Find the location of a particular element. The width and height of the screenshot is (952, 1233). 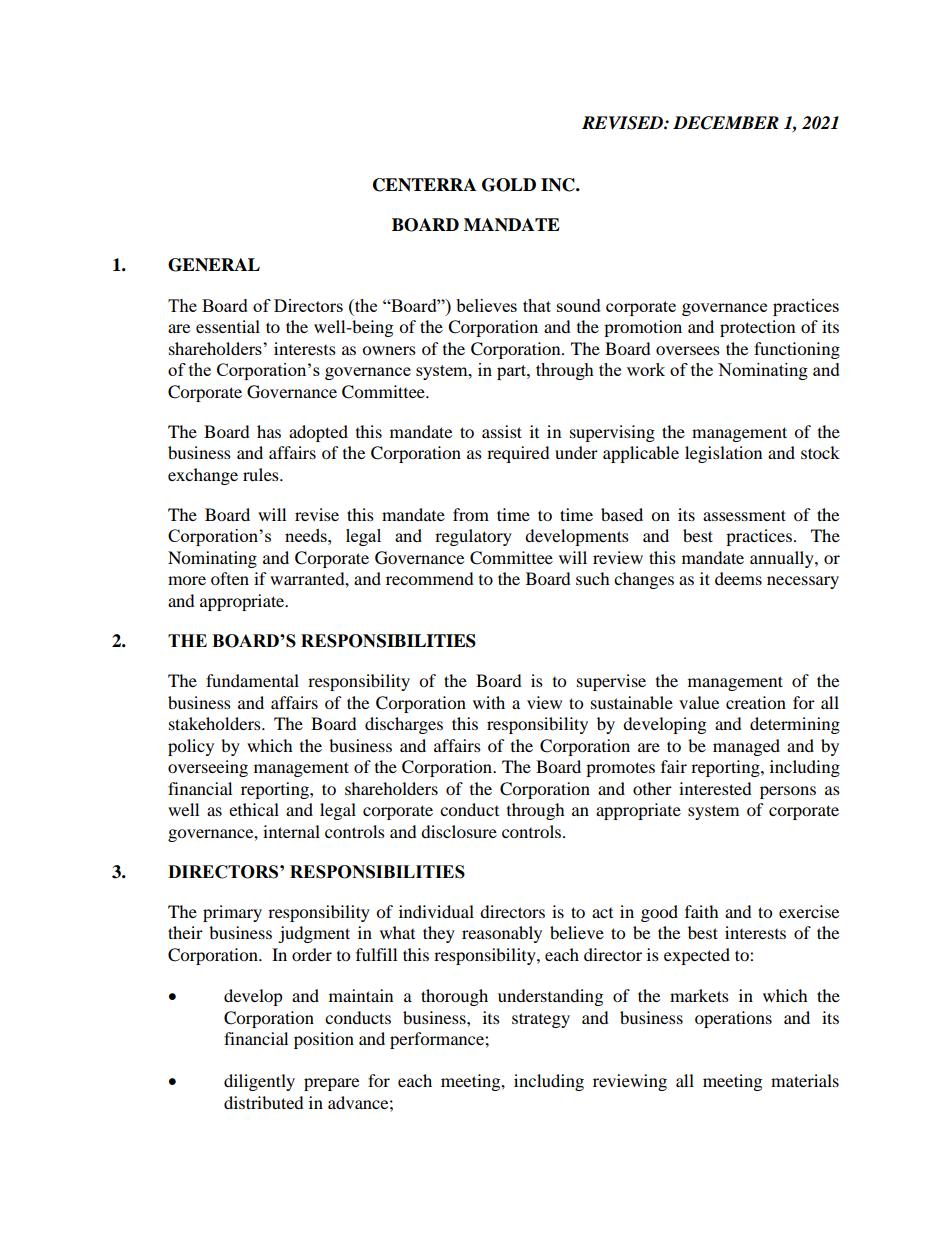

legislation is located at coordinates (723, 454).
